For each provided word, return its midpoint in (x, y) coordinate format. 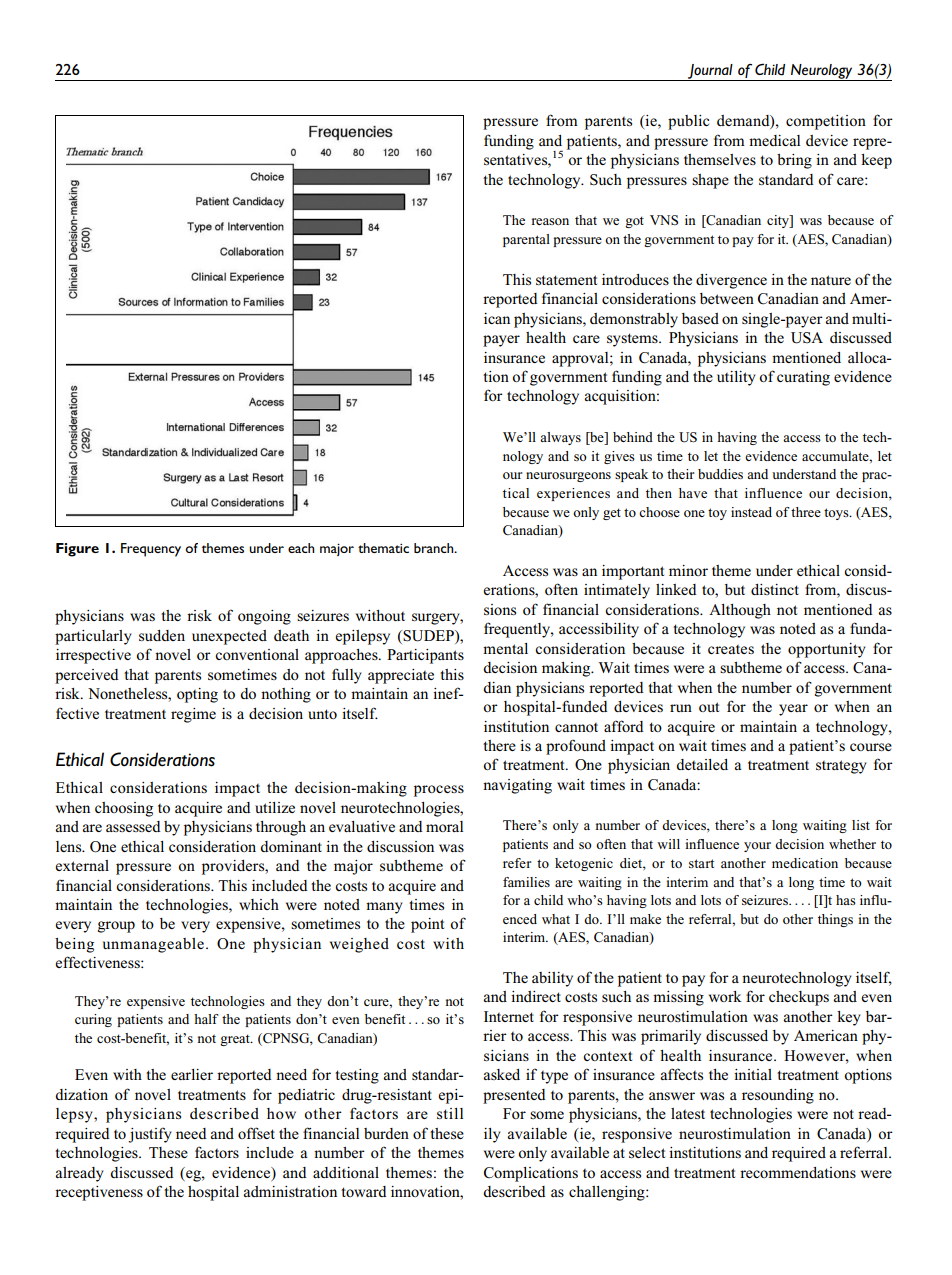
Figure (77, 550)
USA (807, 338)
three (806, 512)
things (835, 920)
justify (150, 1135)
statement (566, 280)
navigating (517, 786)
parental (526, 240)
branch (435, 548)
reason (550, 221)
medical (774, 140)
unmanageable (153, 945)
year (793, 710)
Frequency (151, 550)
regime (193, 715)
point (427, 925)
